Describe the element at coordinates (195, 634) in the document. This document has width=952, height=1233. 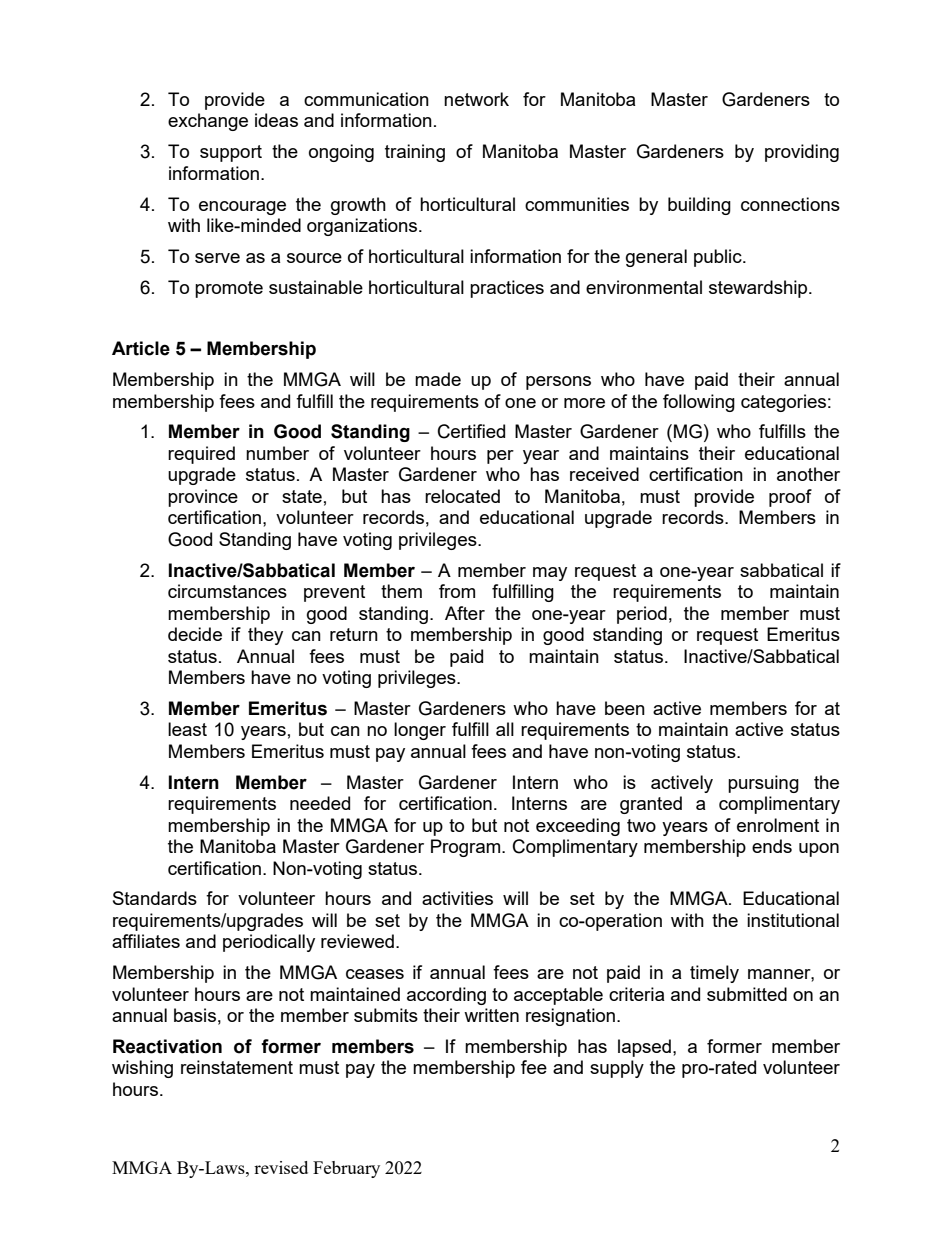
I see `decide` at that location.
